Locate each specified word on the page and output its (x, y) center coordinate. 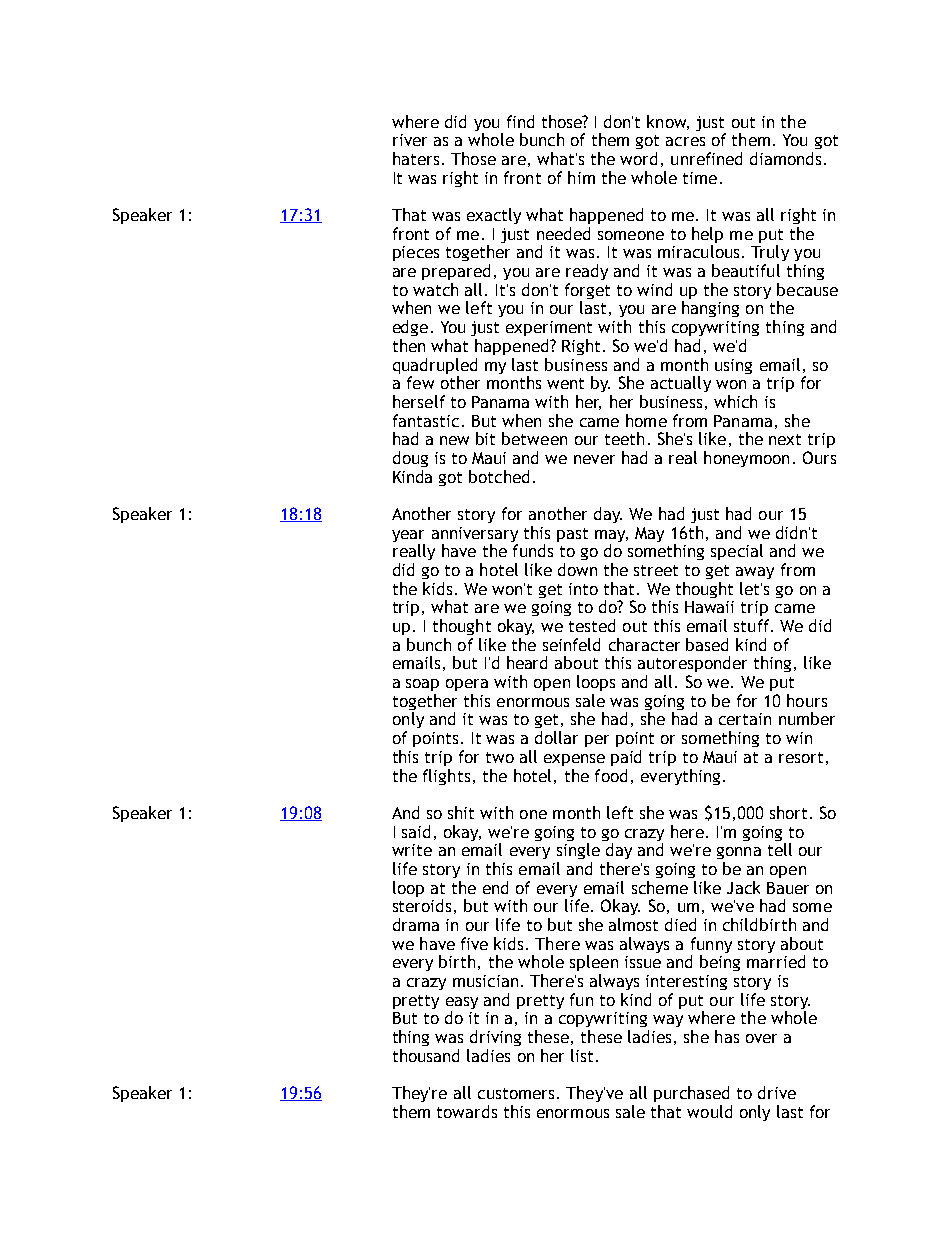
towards (467, 1111)
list (582, 1055)
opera (467, 685)
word (638, 158)
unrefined (706, 158)
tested (592, 625)
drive (777, 1092)
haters (416, 158)
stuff (753, 625)
